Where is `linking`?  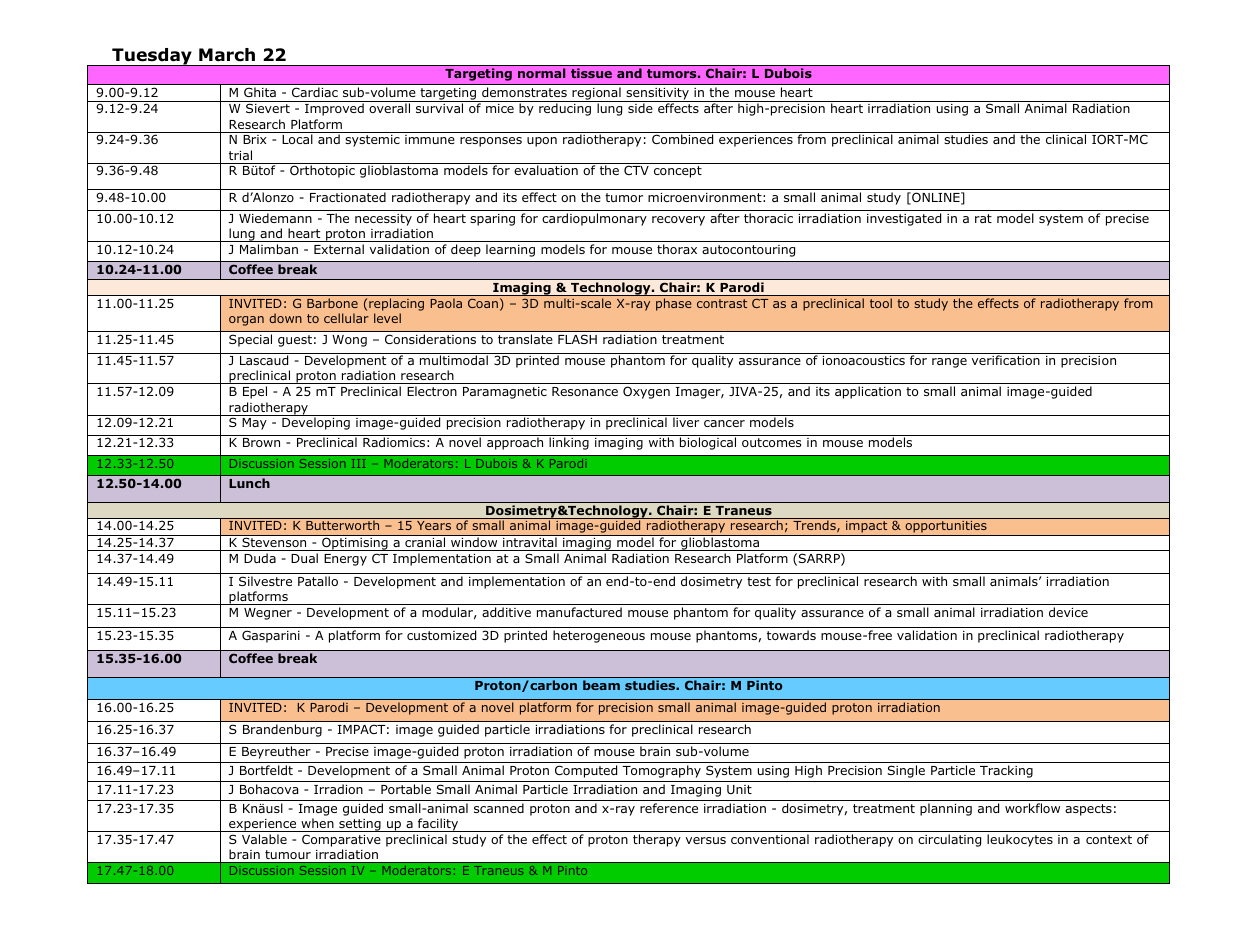
linking is located at coordinates (569, 443).
